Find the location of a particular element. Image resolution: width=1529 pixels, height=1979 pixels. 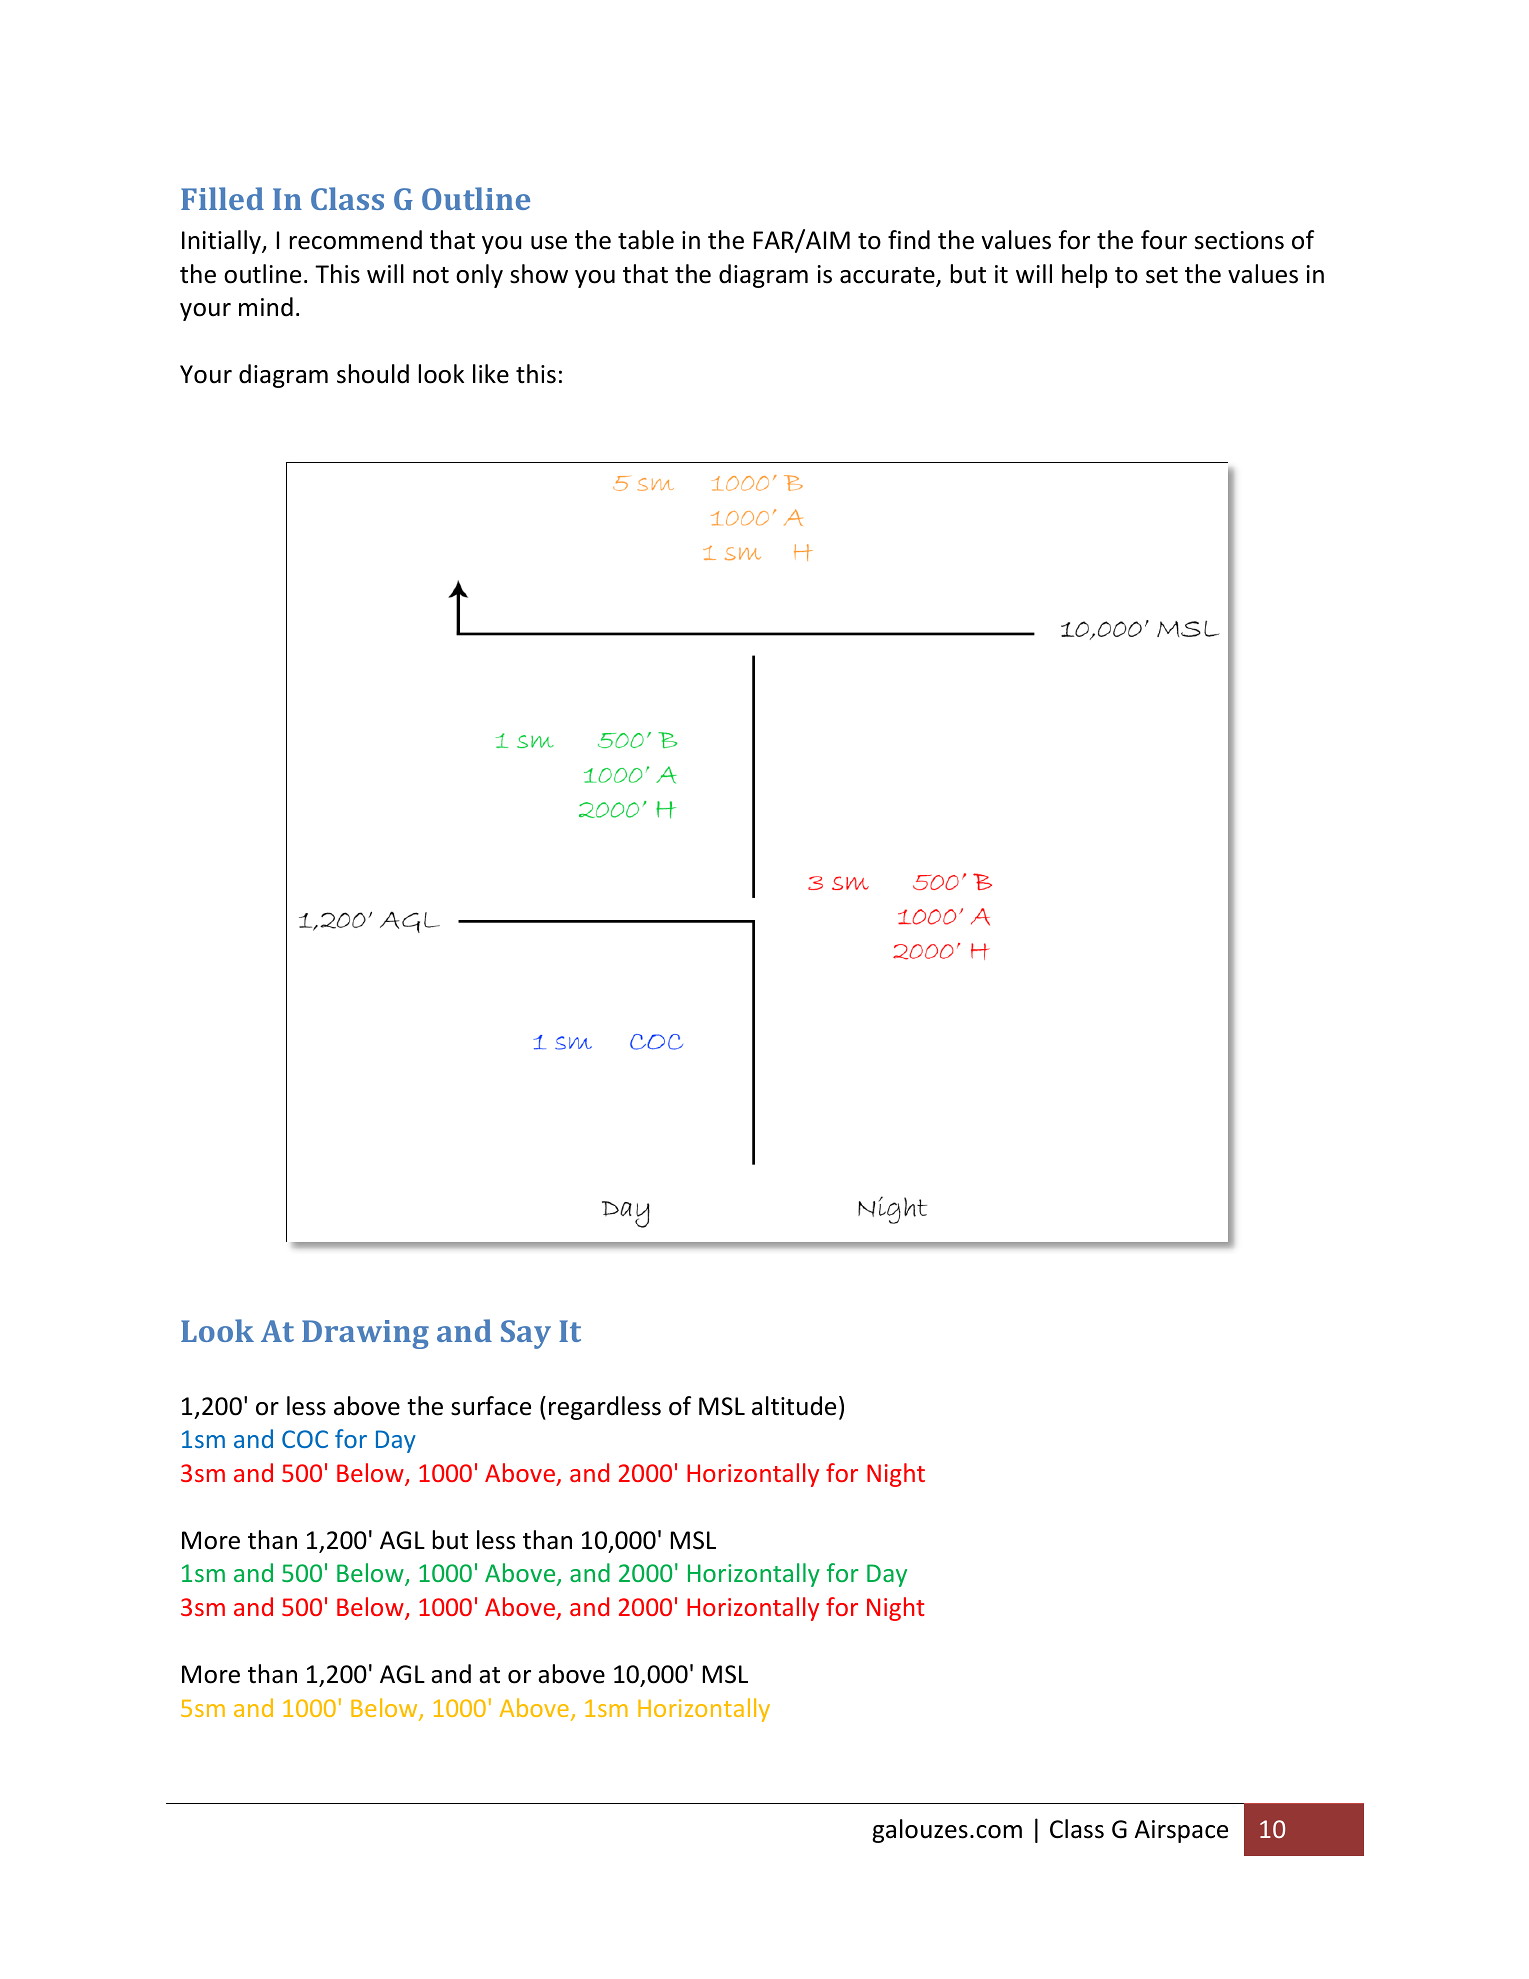

Airspace is located at coordinates (1181, 1831).
